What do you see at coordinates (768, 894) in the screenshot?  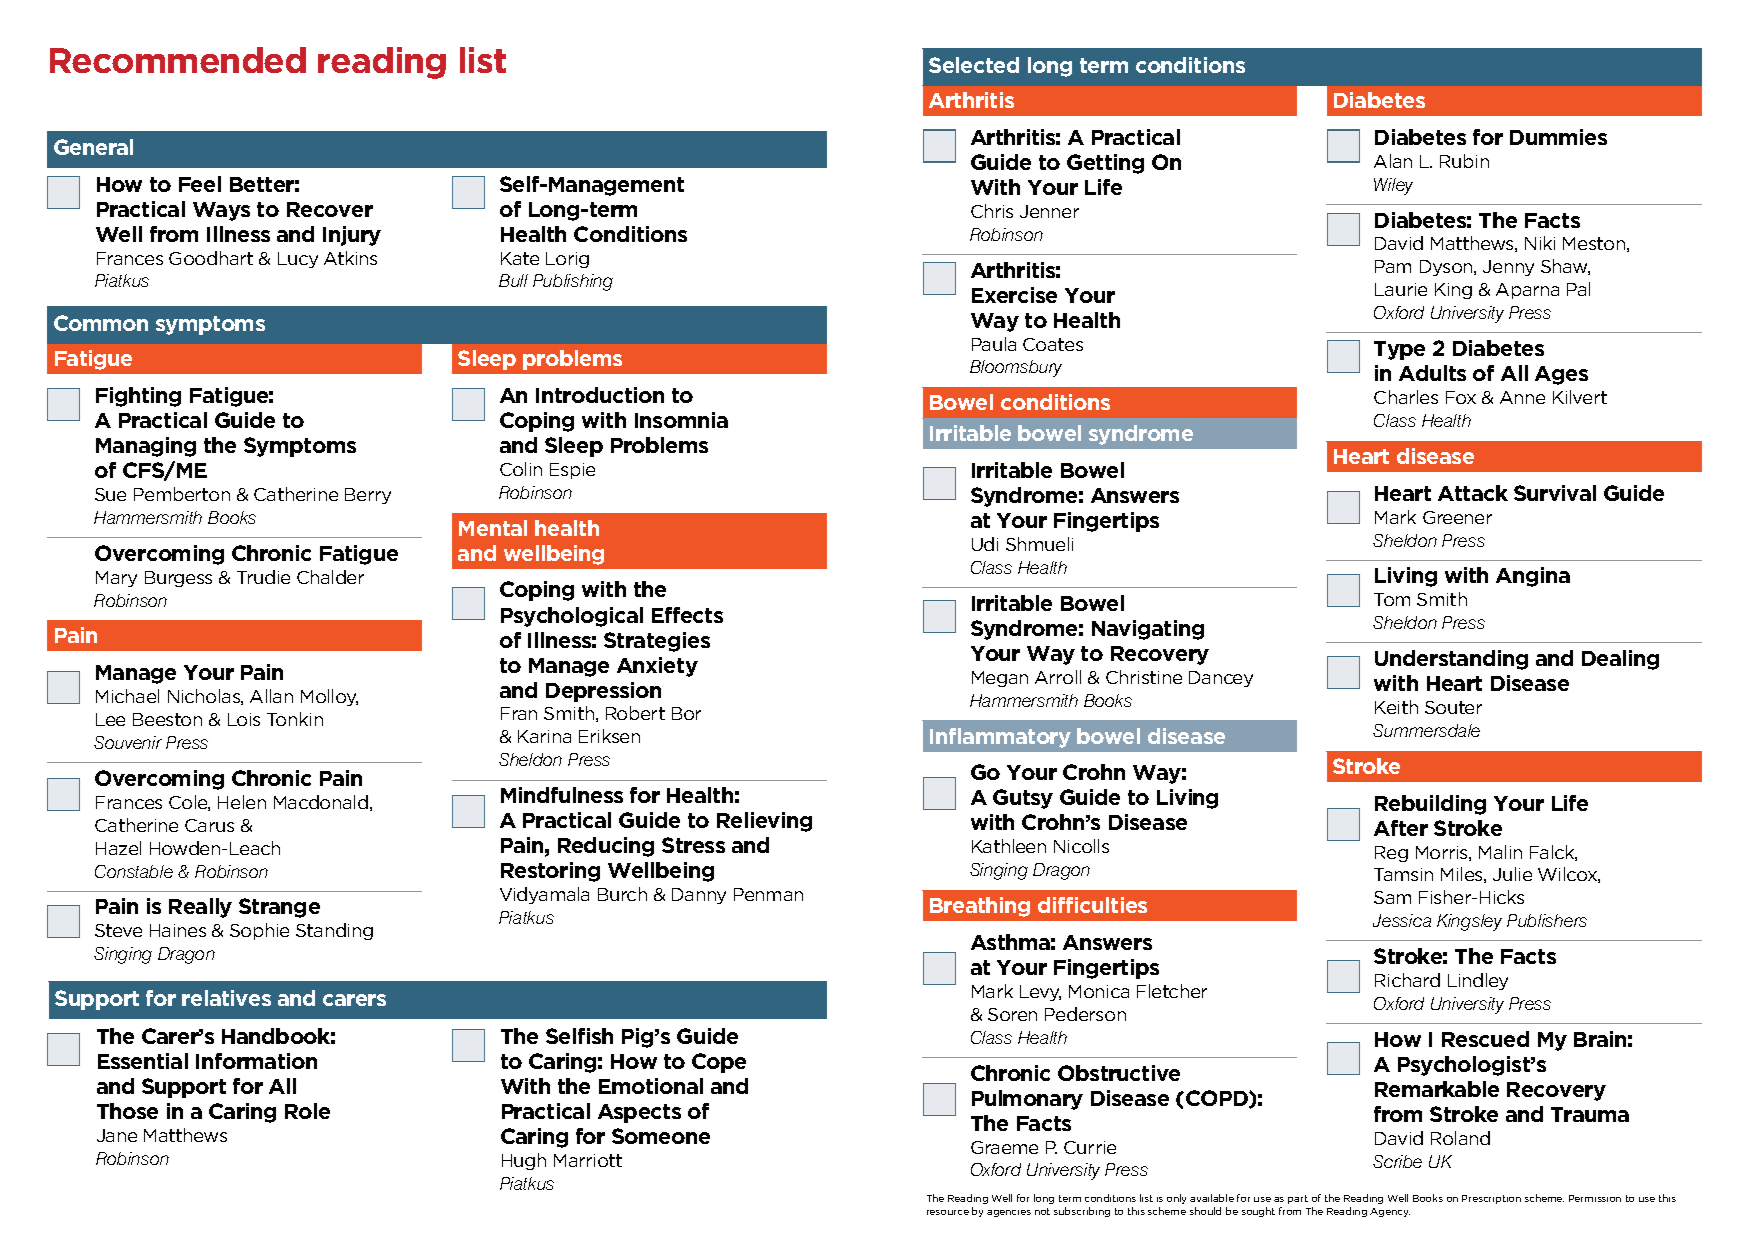 I see `Penman` at bounding box center [768, 894].
